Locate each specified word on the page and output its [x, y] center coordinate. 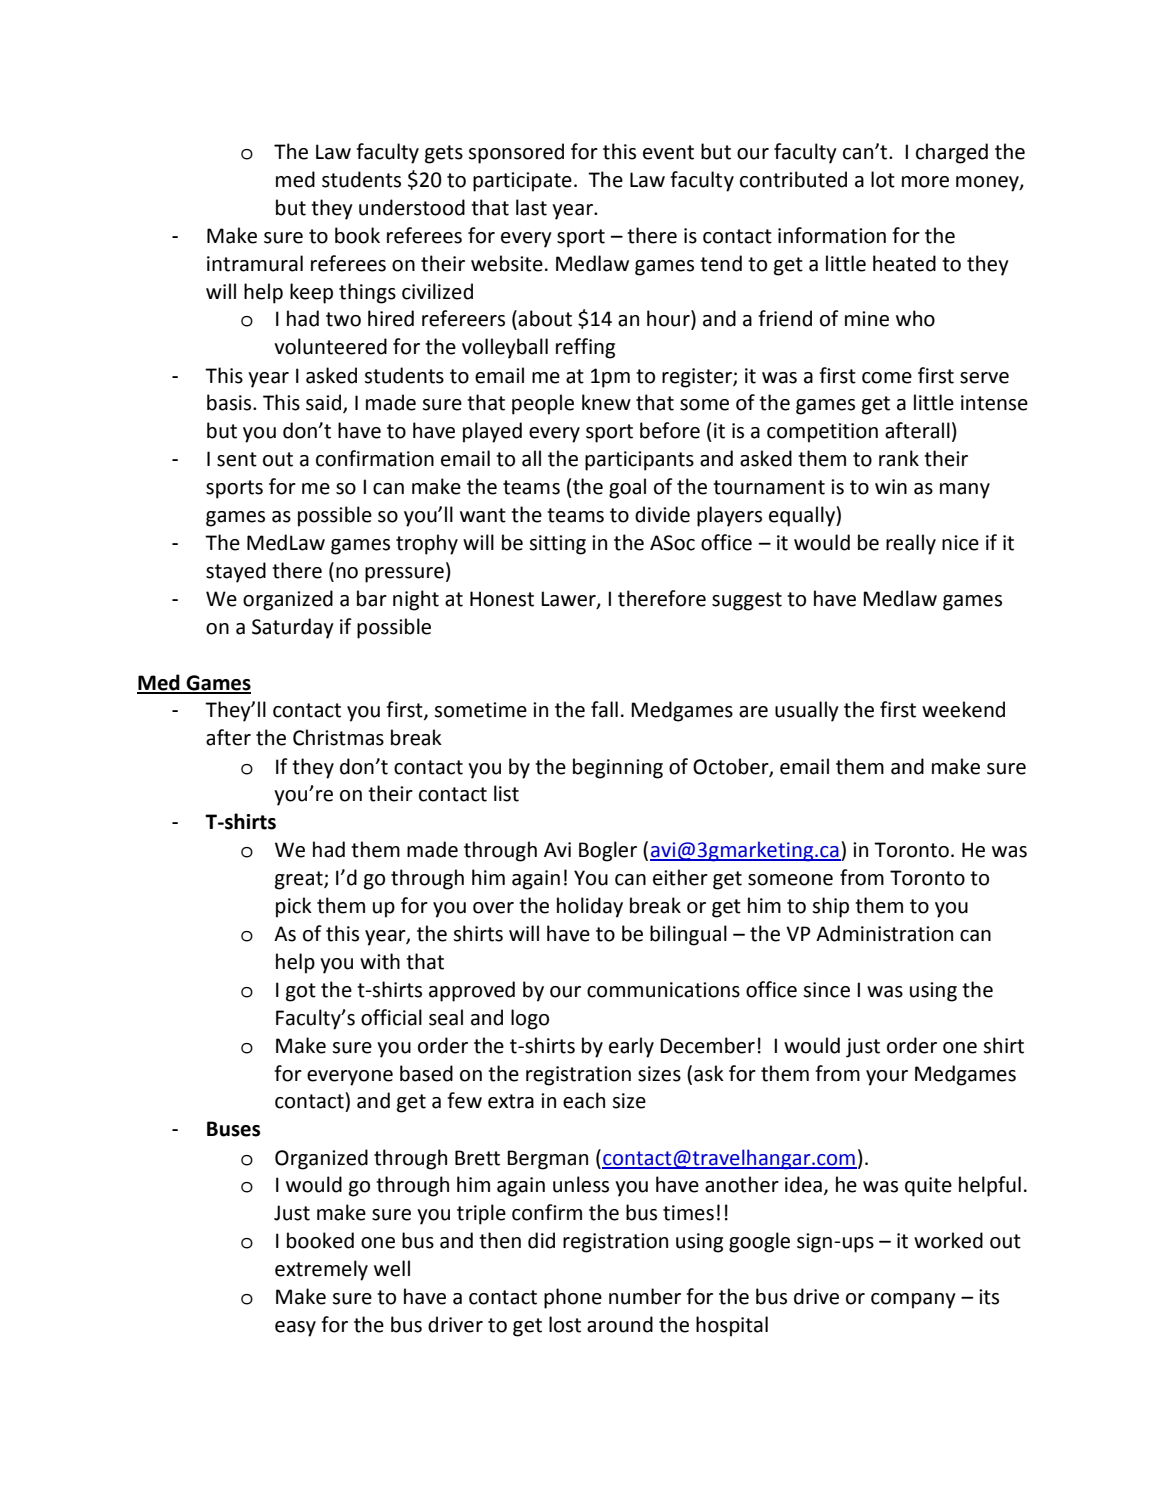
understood [412, 207]
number [645, 1296]
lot [883, 179]
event [668, 152]
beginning [618, 768]
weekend [963, 709]
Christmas [338, 737]
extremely [321, 1270]
